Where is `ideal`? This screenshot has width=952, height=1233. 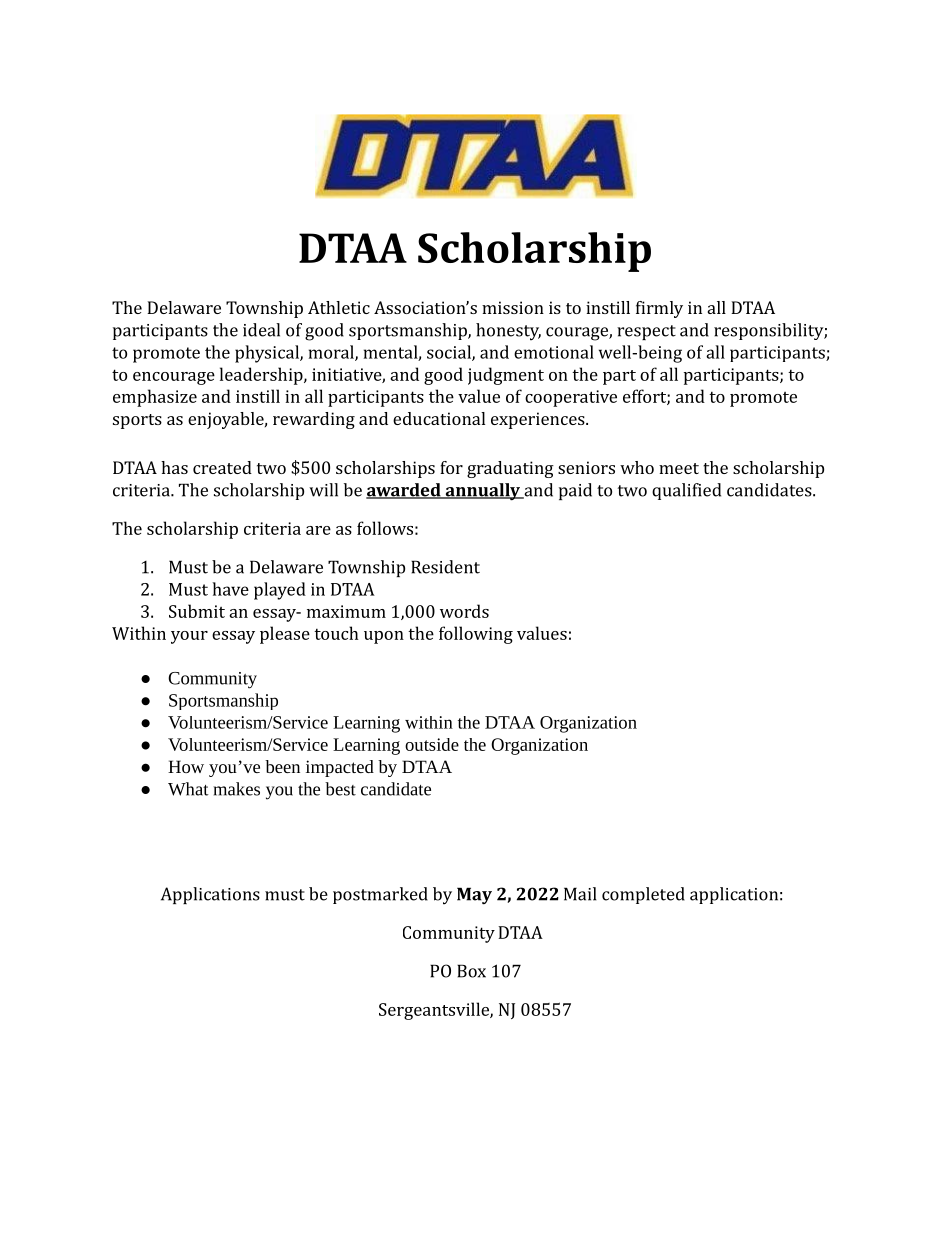
ideal is located at coordinates (261, 330).
